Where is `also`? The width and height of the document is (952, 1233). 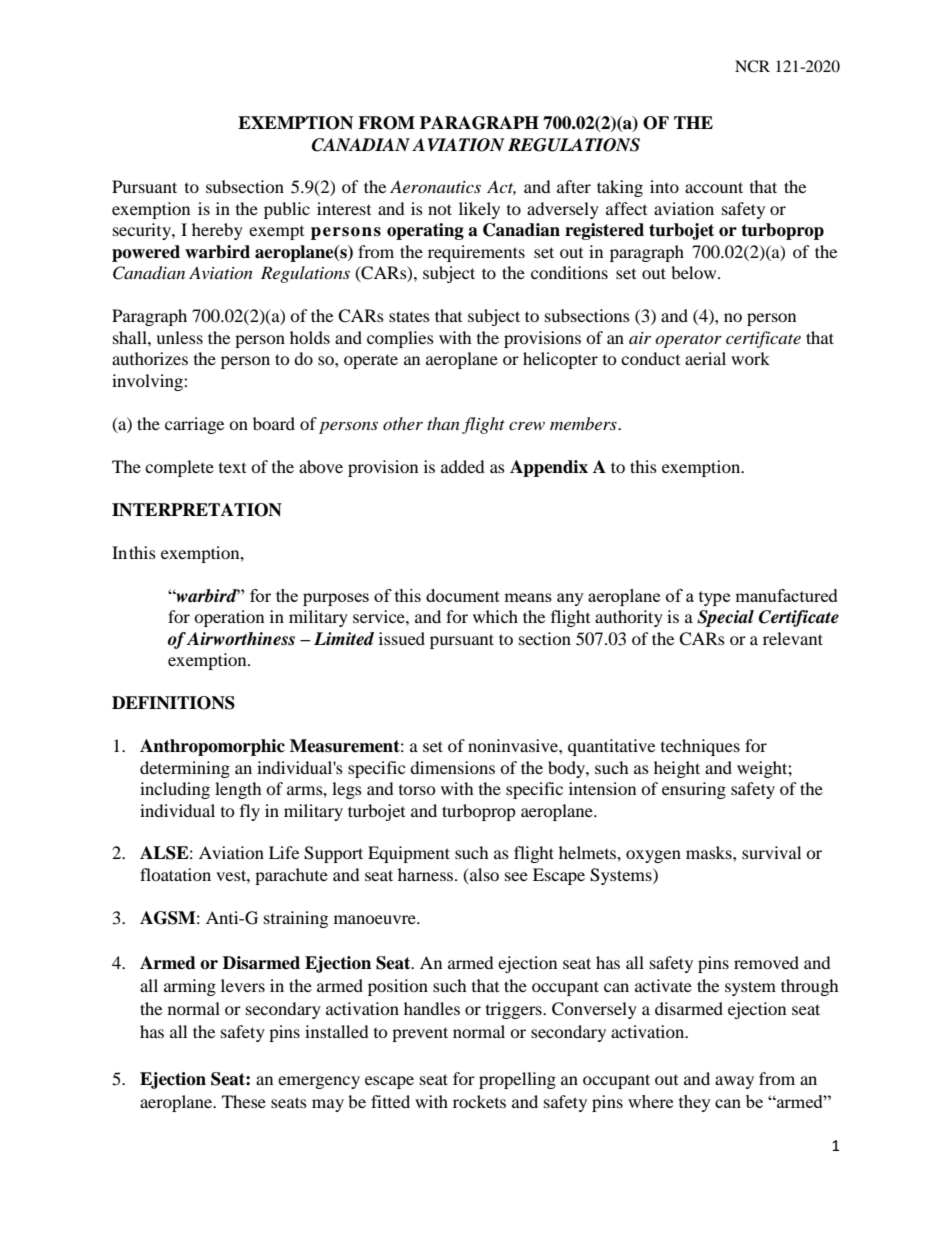
also is located at coordinates (483, 876).
